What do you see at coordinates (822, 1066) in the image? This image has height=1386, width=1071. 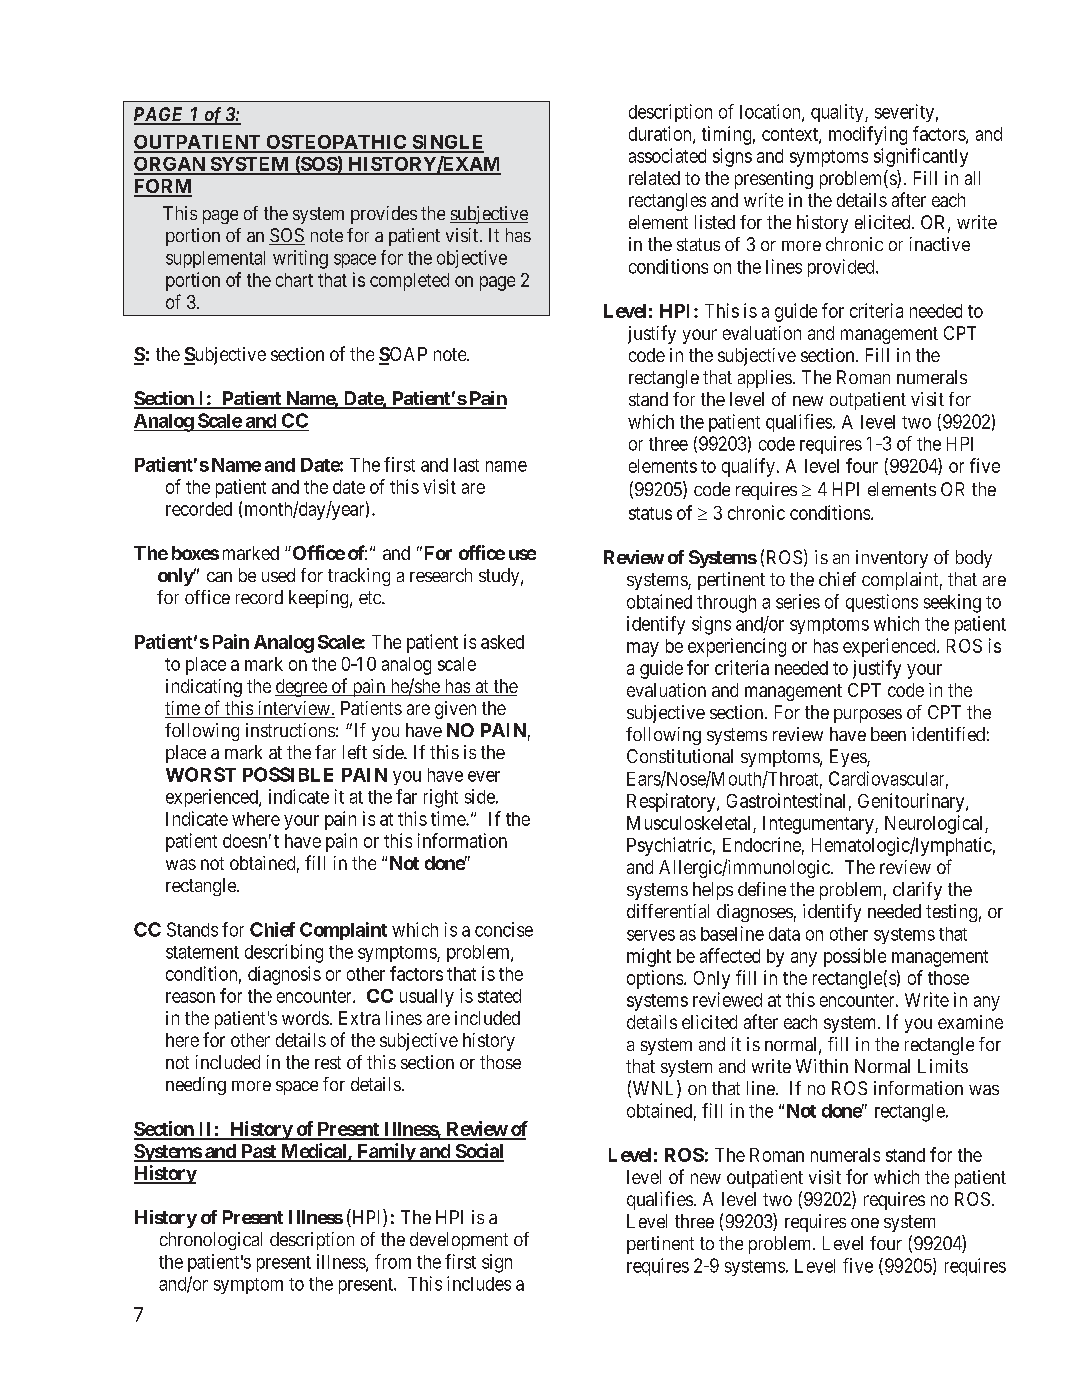 I see `Within` at bounding box center [822, 1066].
